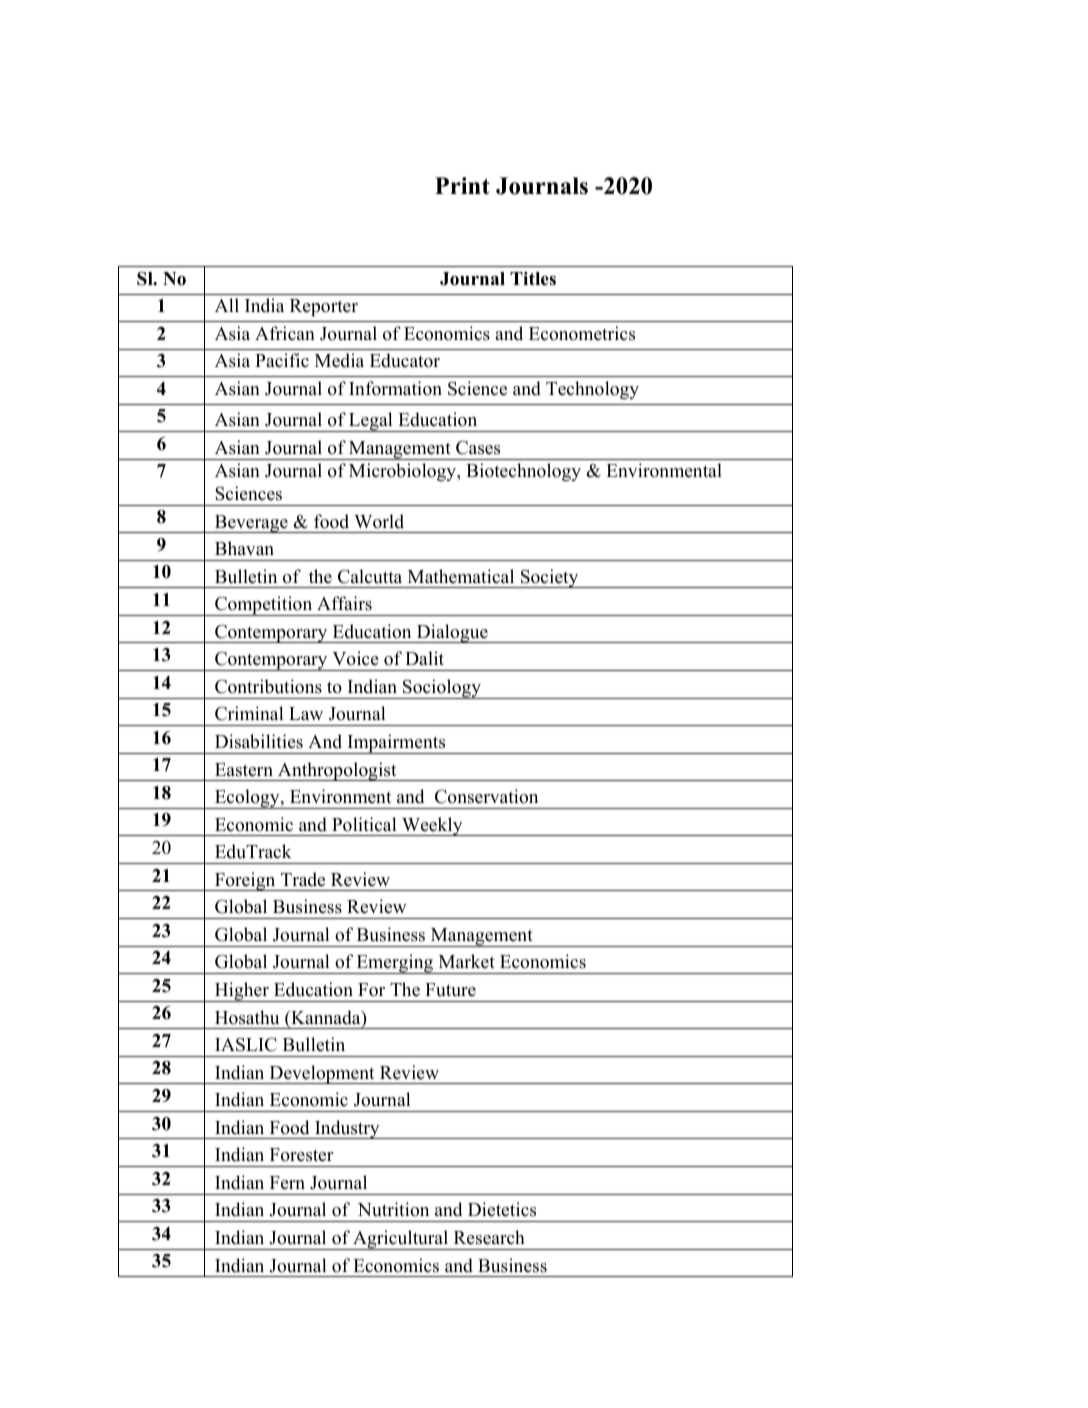 Image resolution: width=1088 pixels, height=1408 pixels. What do you see at coordinates (287, 1183) in the document?
I see `Fern` at bounding box center [287, 1183].
